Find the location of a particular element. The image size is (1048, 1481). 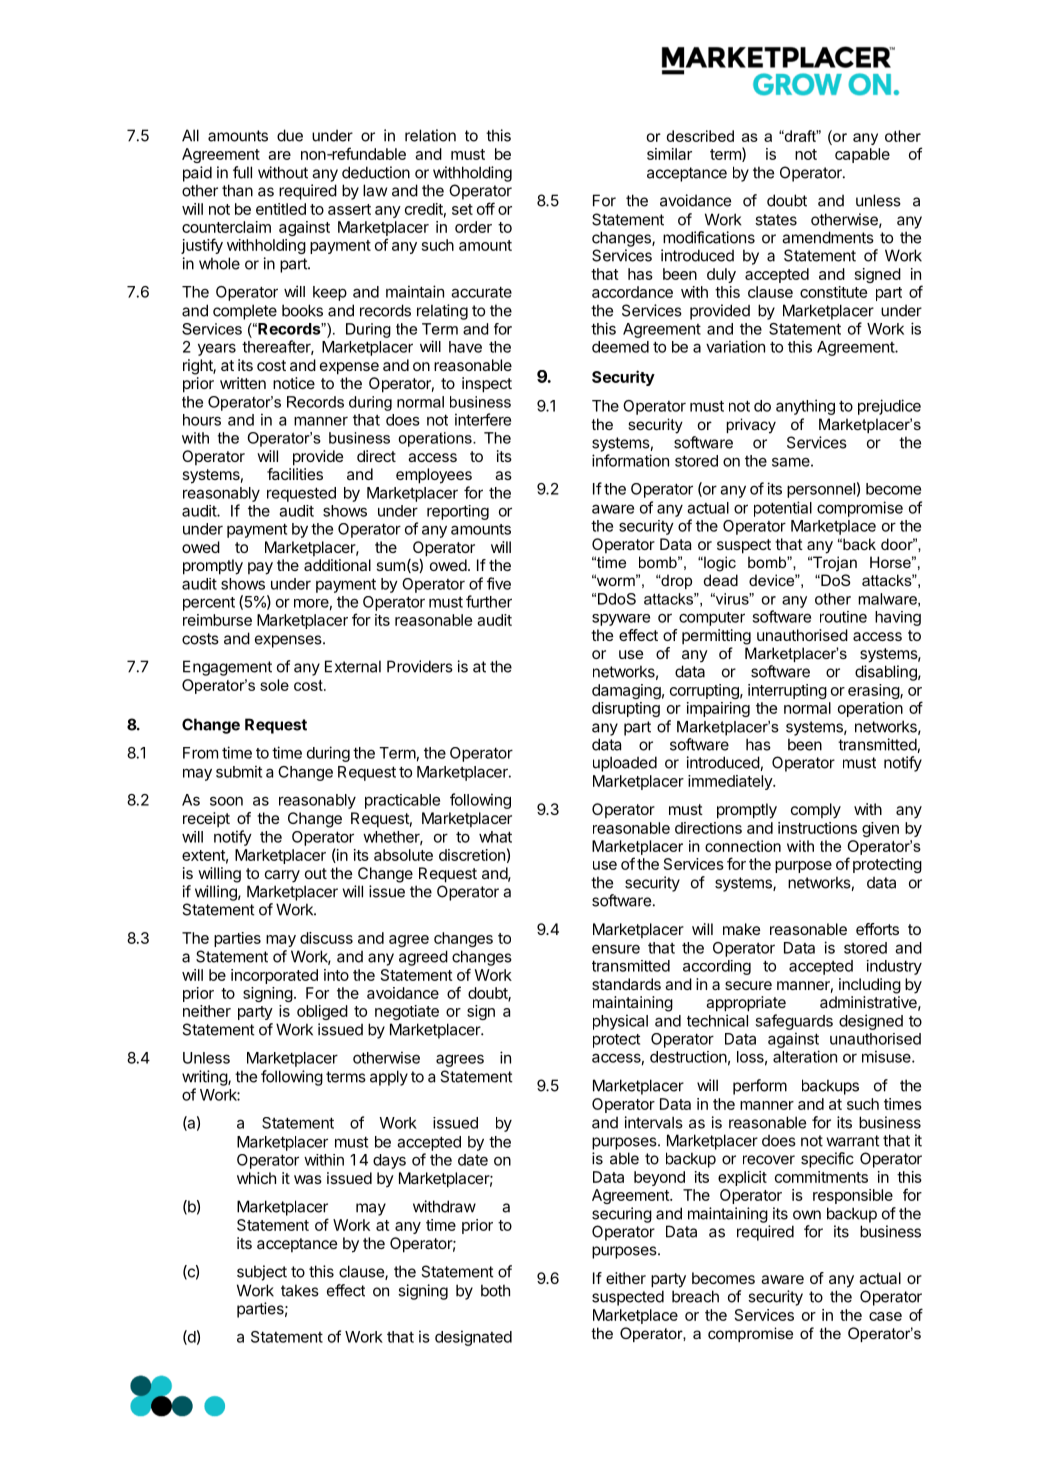

sole is located at coordinates (274, 685).
